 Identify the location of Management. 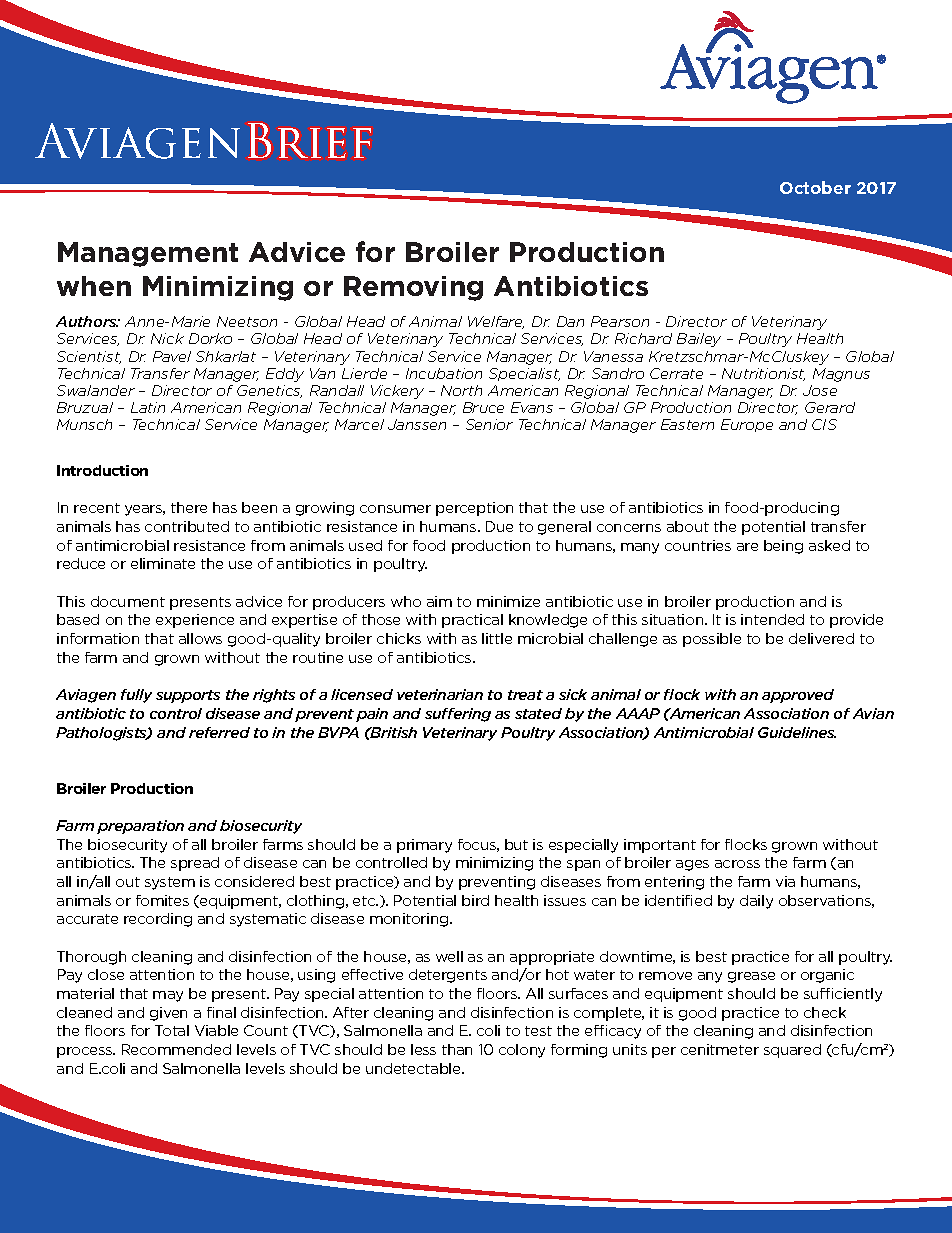
(148, 254).
